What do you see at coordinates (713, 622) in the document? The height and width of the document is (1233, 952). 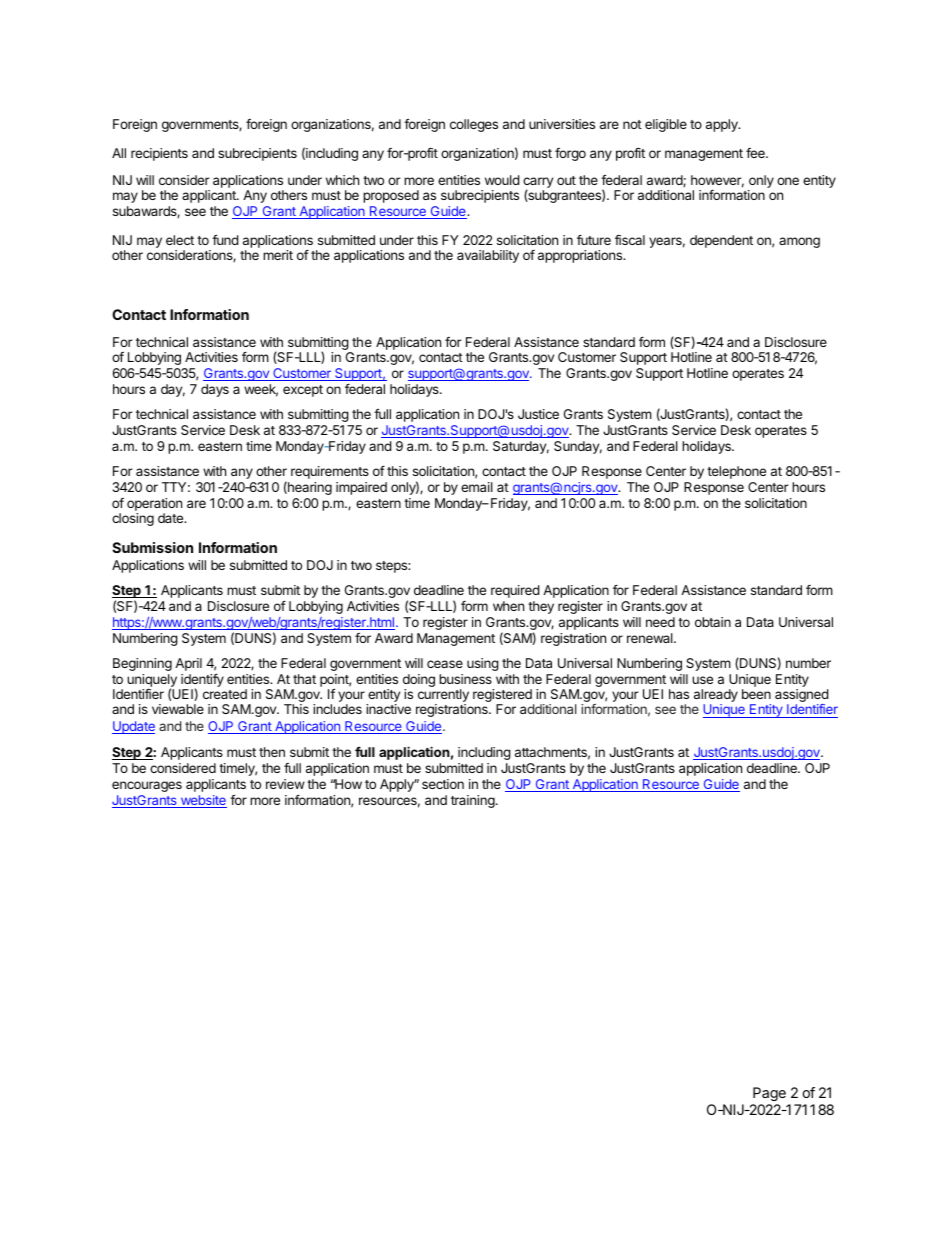 I see `obtain` at bounding box center [713, 622].
